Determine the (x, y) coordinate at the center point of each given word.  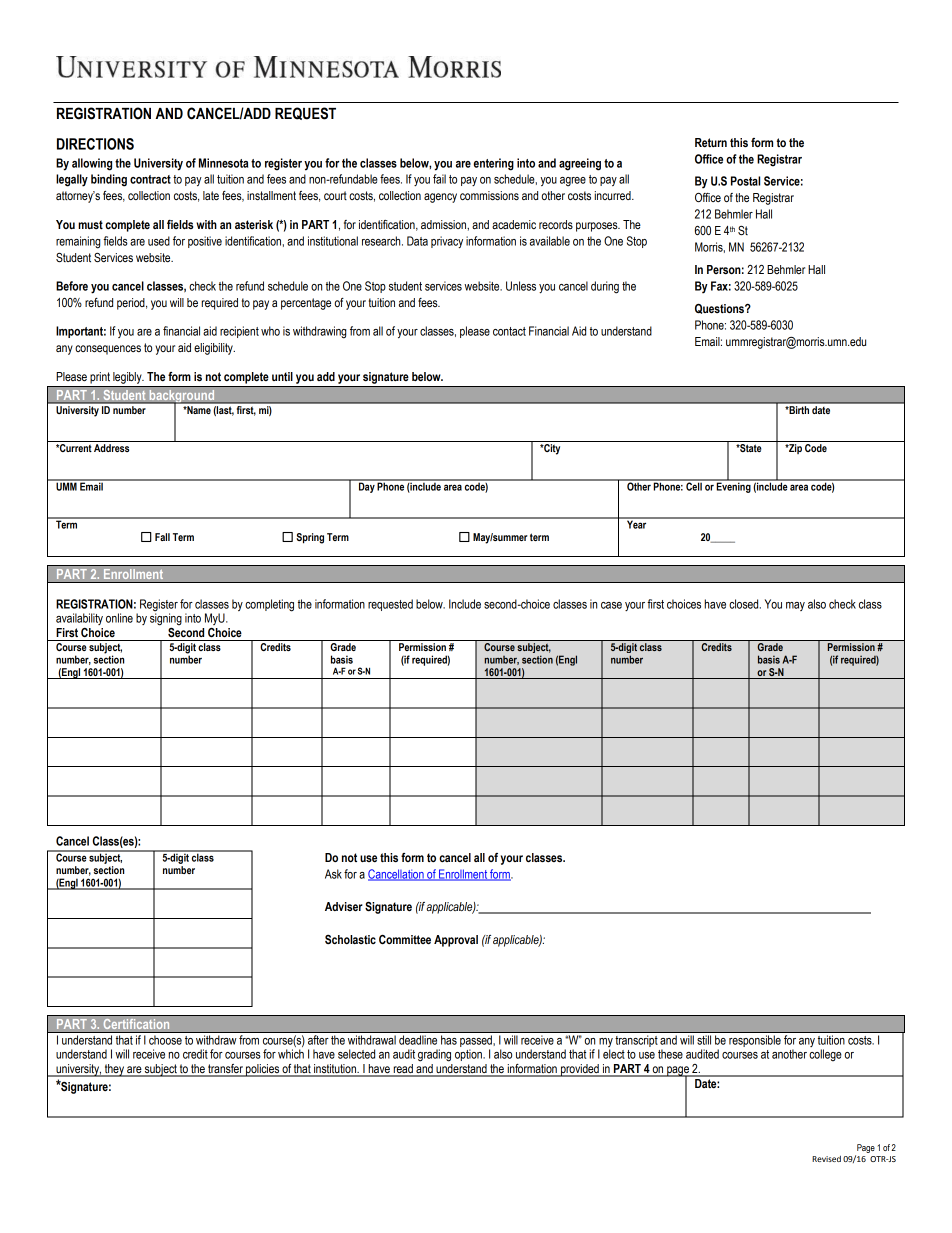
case (611, 605)
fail (439, 179)
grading (434, 1055)
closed (745, 604)
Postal (745, 181)
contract (150, 179)
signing (166, 619)
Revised (826, 1159)
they (114, 1070)
